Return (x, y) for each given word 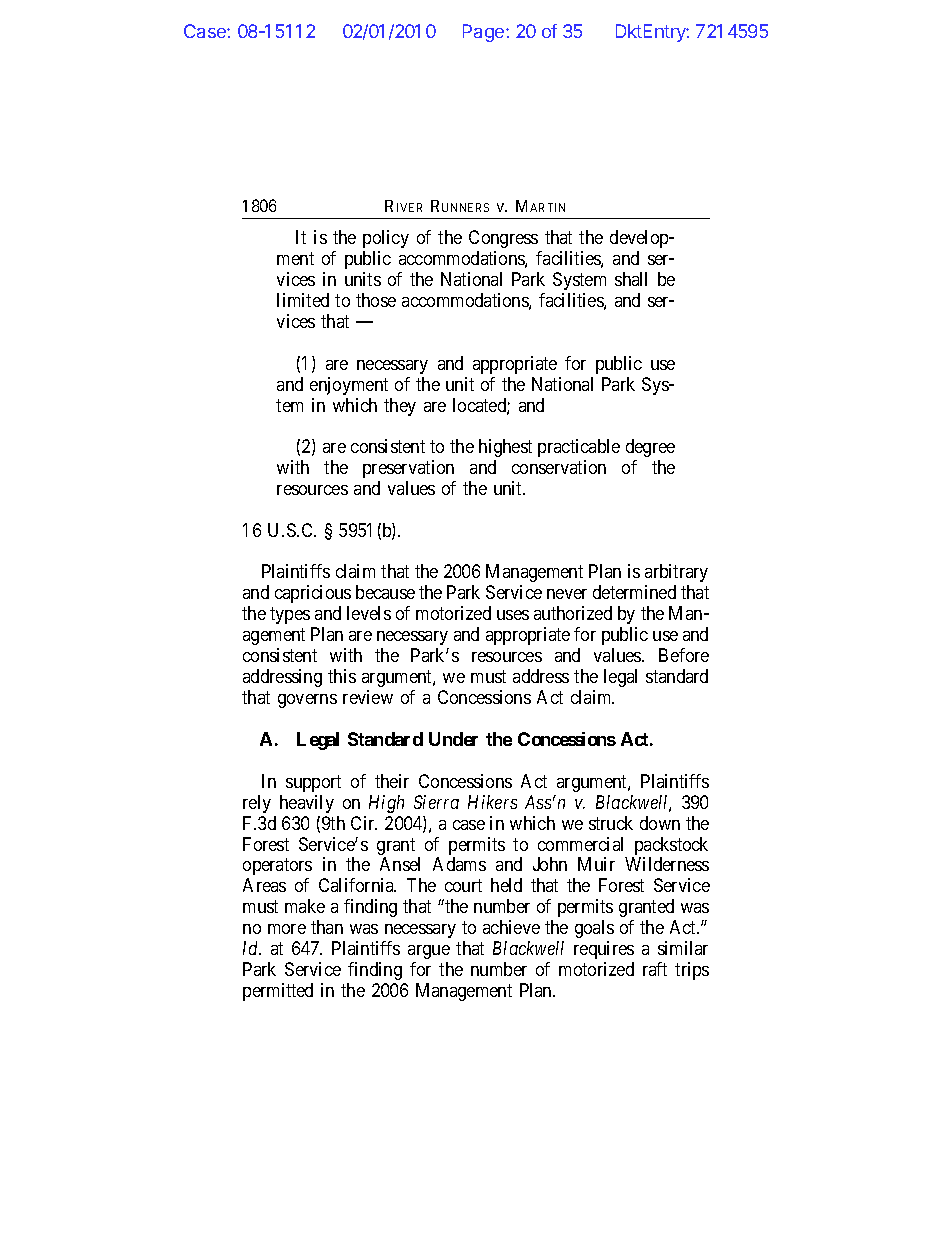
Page (485, 33)
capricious (313, 594)
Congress (503, 239)
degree (650, 448)
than (327, 927)
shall (631, 279)
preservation (408, 469)
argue (429, 952)
